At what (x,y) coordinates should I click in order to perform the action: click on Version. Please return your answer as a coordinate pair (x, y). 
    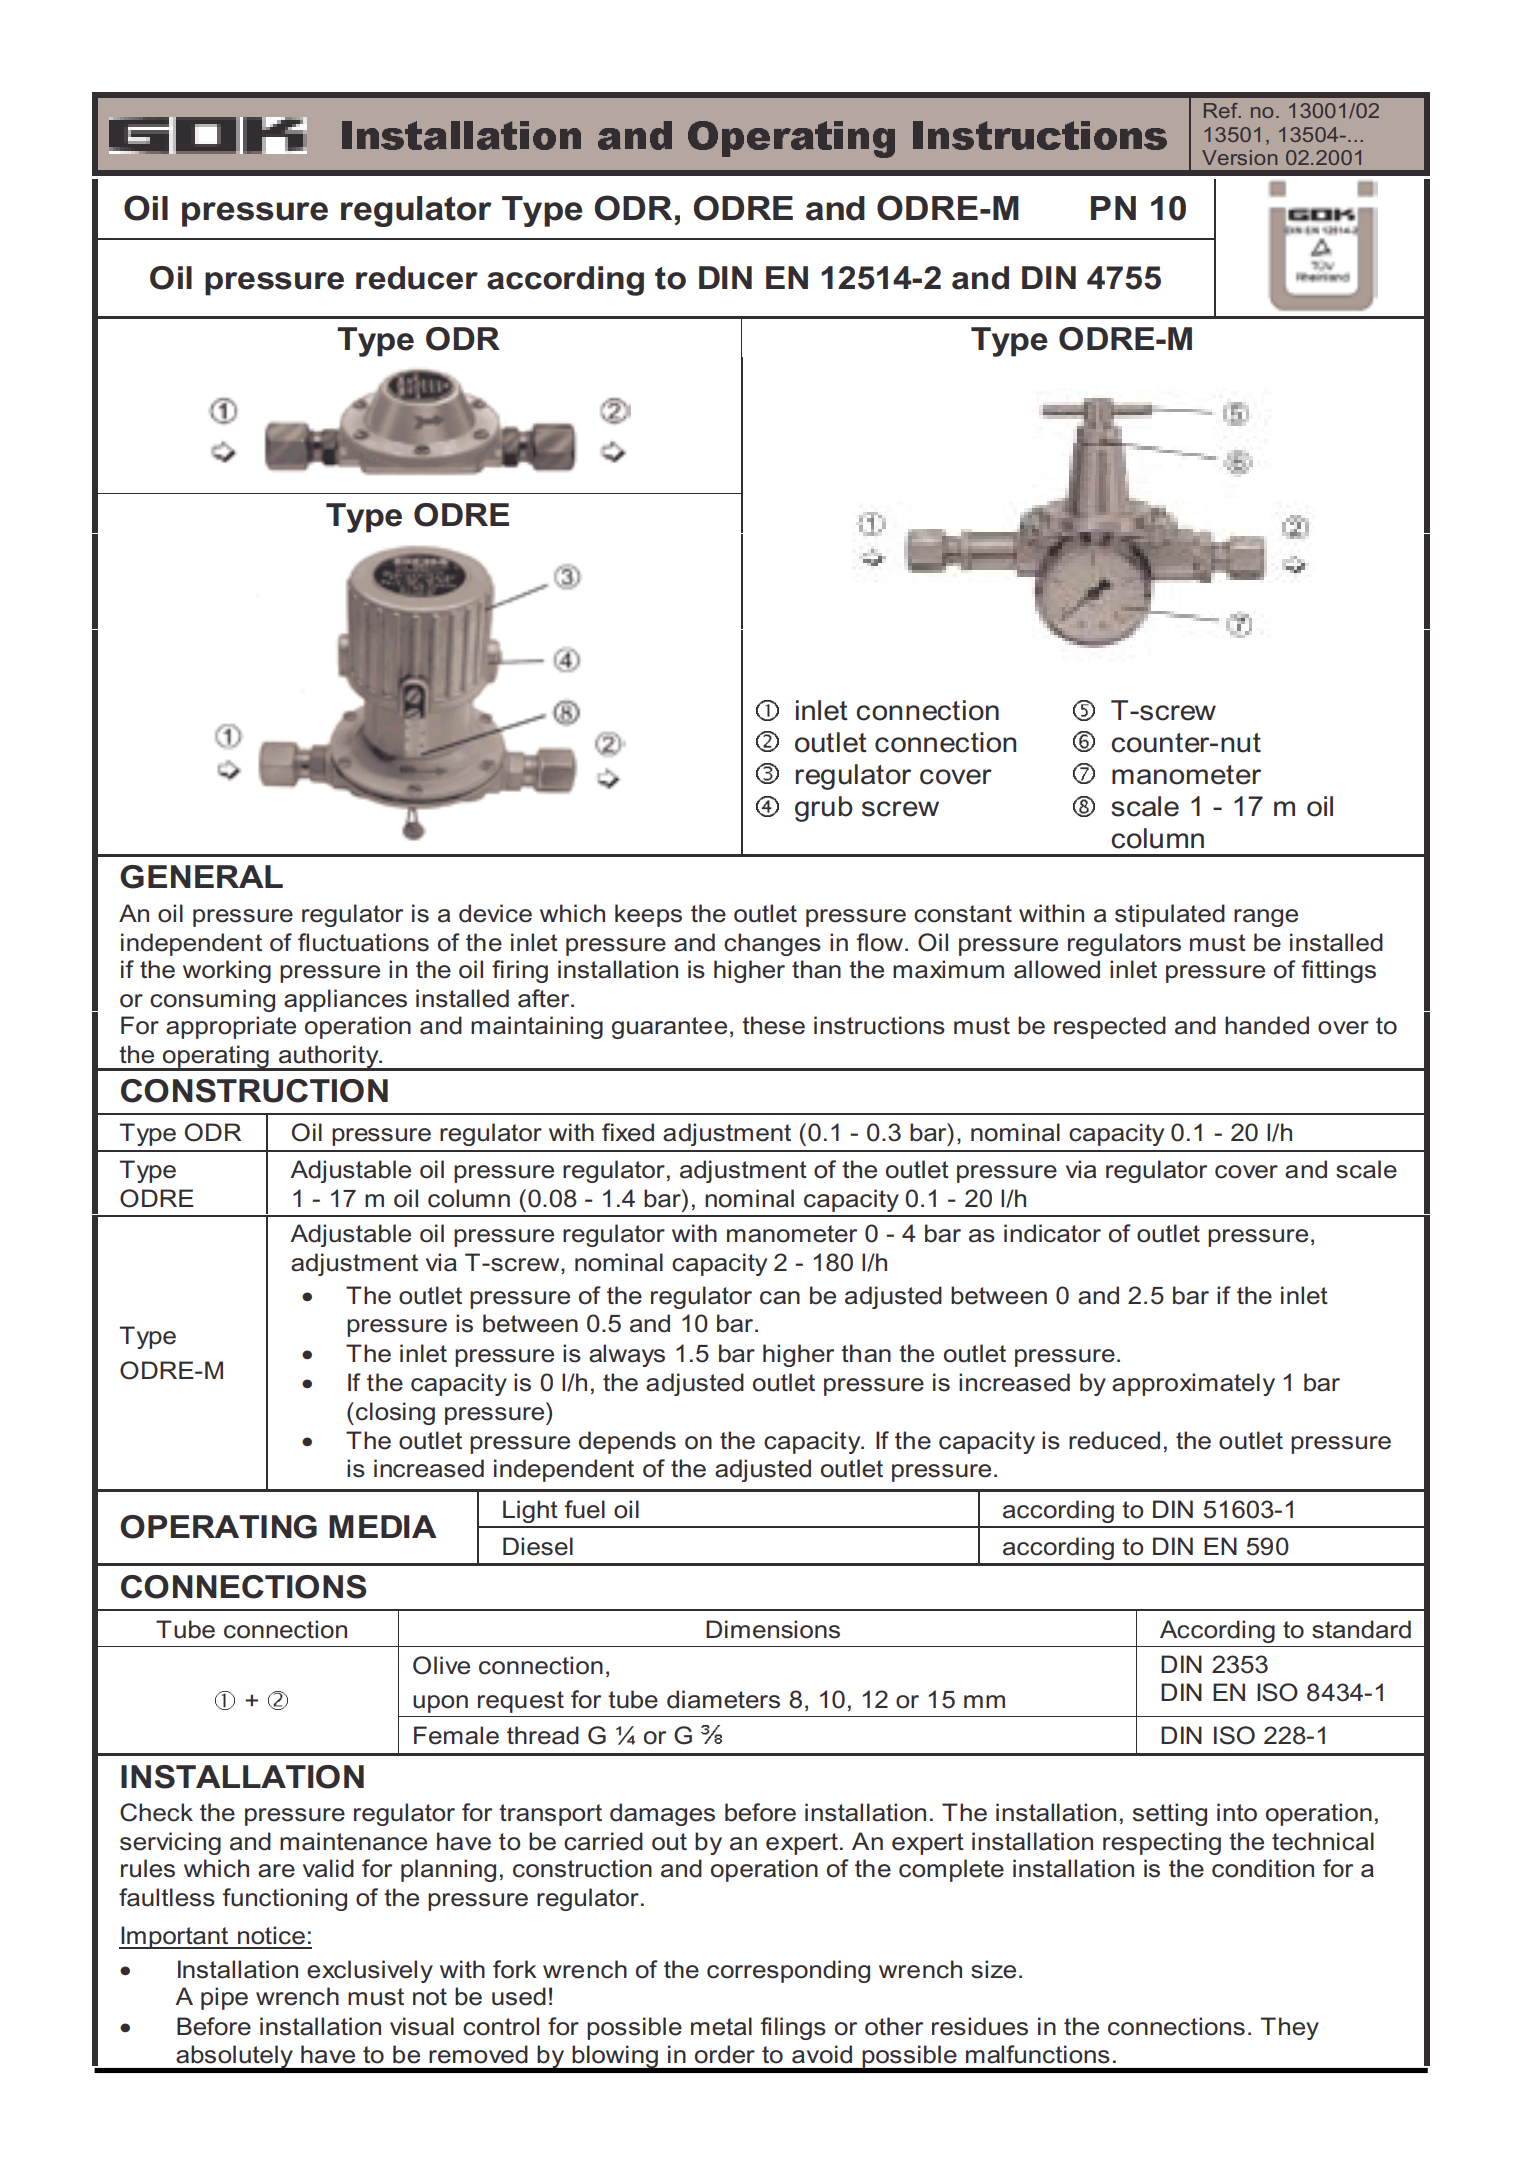
    Looking at the image, I should click on (1239, 157).
